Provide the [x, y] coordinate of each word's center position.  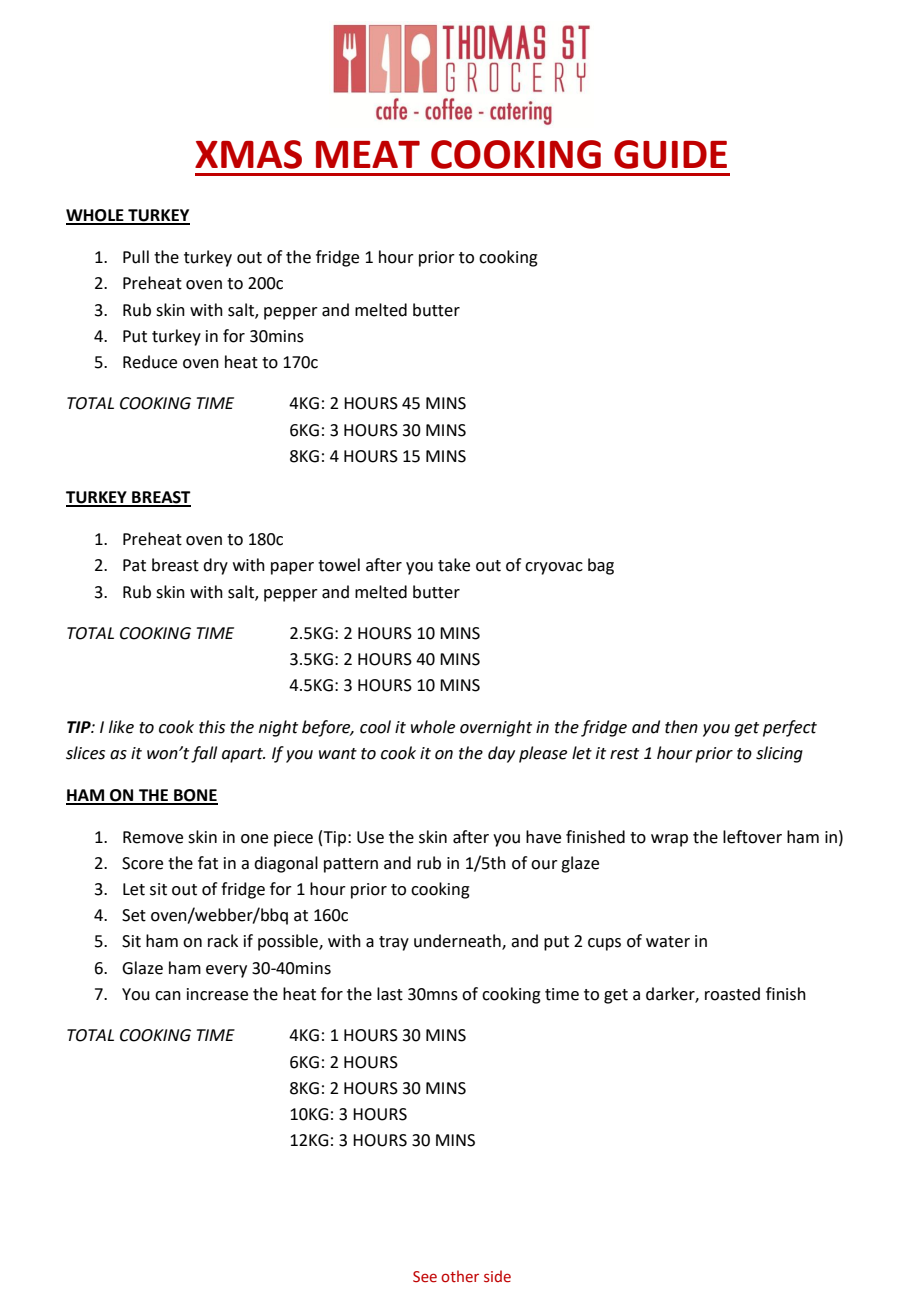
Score [142, 863]
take [454, 565]
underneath [458, 942]
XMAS [248, 154]
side [497, 1276]
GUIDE [670, 154]
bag [601, 566]
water [668, 942]
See [425, 1277]
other [460, 1276]
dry [215, 566]
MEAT [368, 154]
